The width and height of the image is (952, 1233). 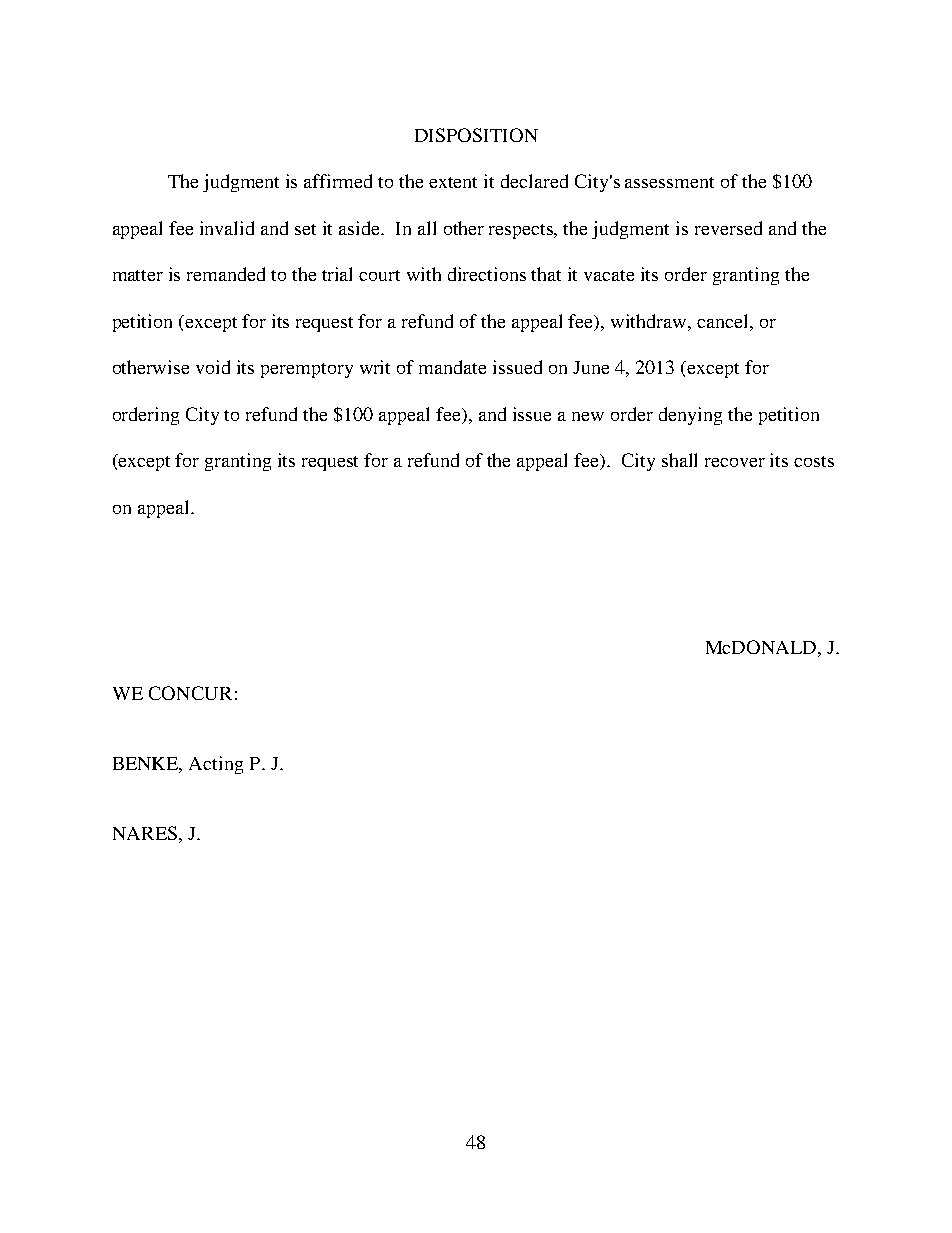 What do you see at coordinates (216, 765) in the image?
I see `Acting` at bounding box center [216, 765].
